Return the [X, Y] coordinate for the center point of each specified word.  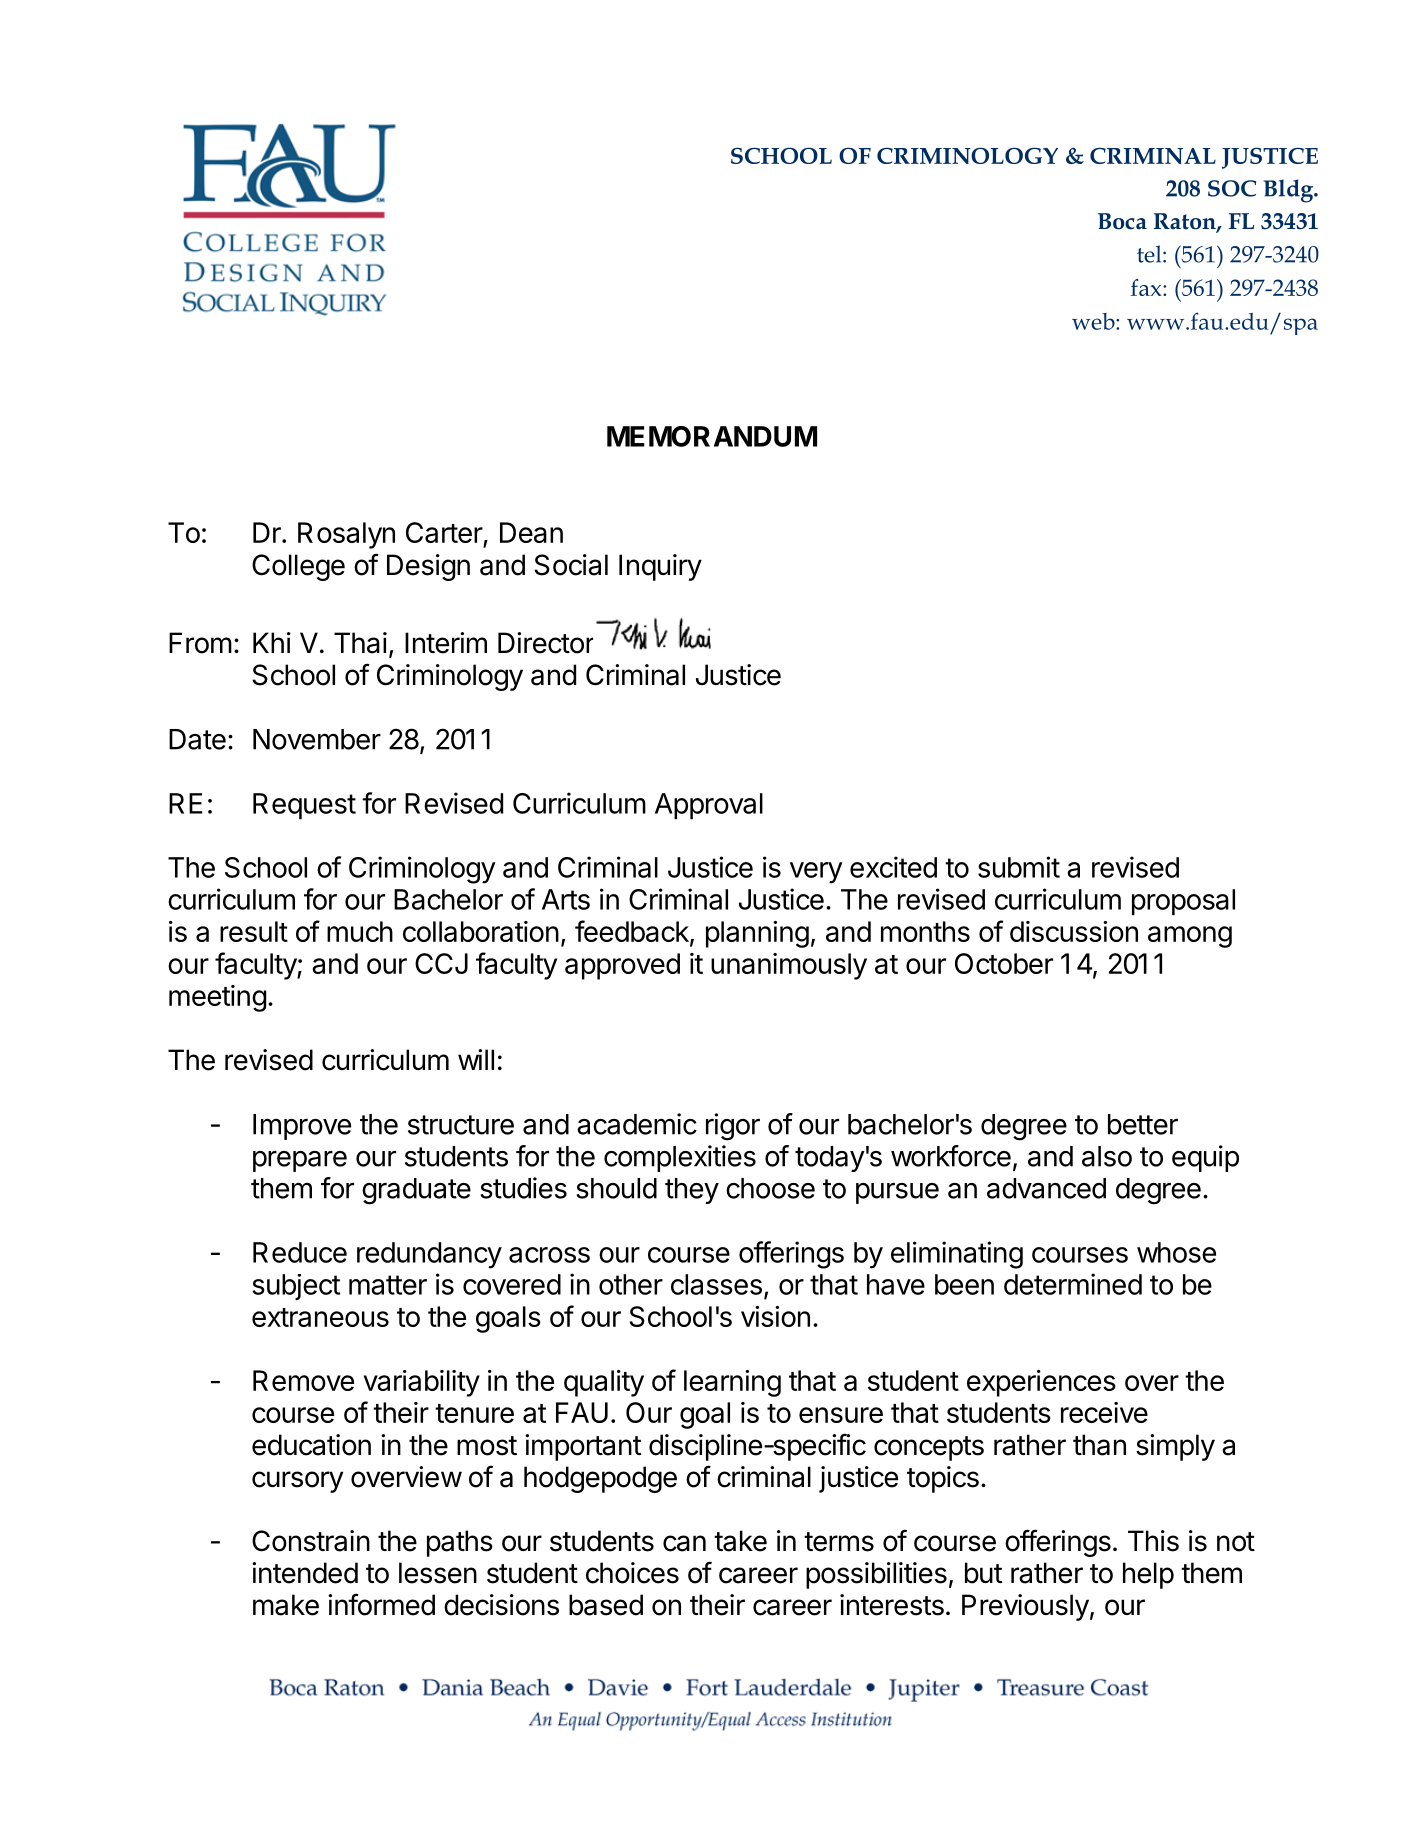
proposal [1183, 902]
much [360, 931]
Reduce [300, 1252]
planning [757, 934]
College [298, 567]
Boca [1122, 221]
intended [305, 1573]
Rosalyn [346, 535]
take [740, 1541]
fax [1147, 287]
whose [1176, 1252]
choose [770, 1188]
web [1094, 321]
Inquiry [660, 567]
